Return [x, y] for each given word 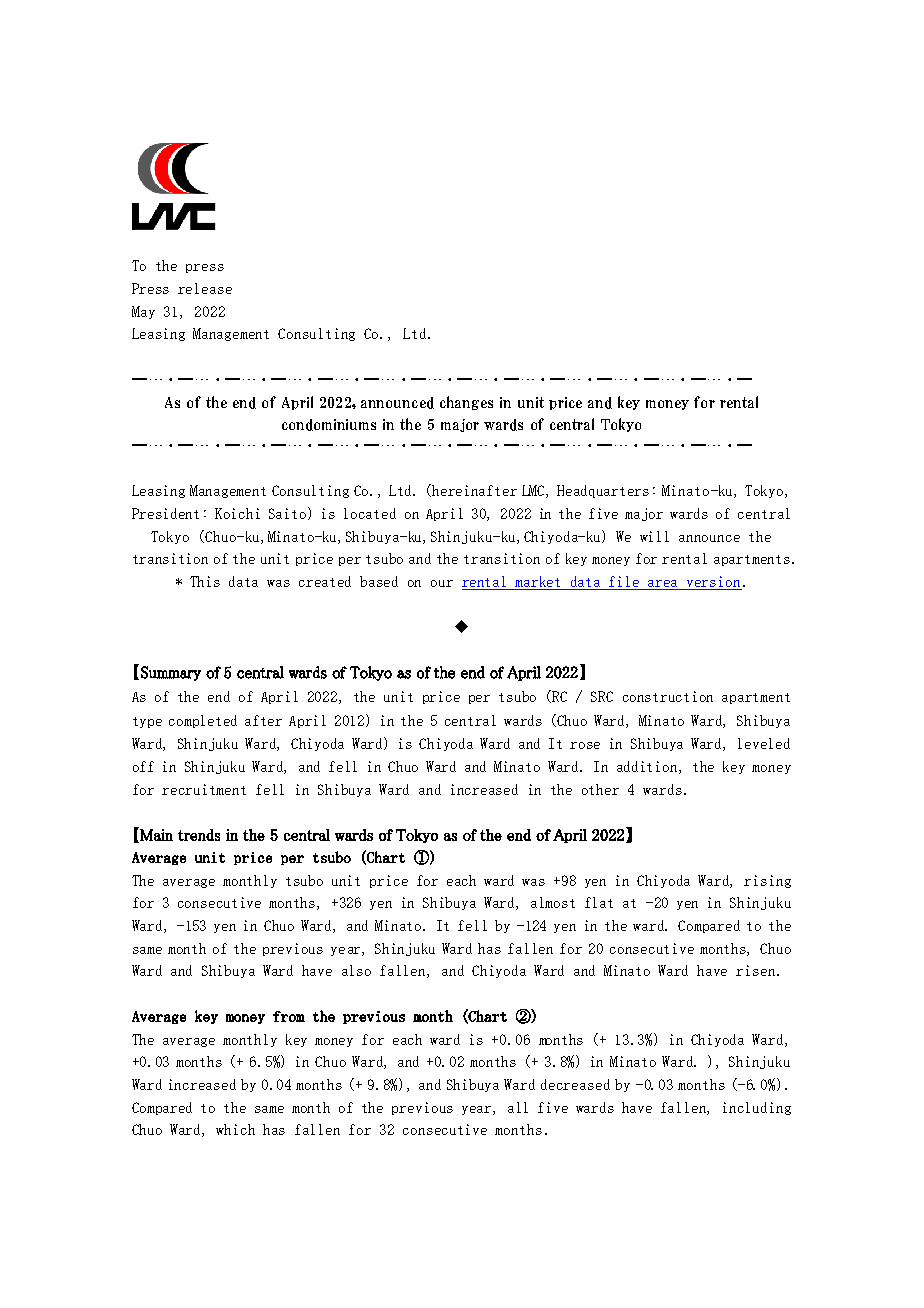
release [205, 288]
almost [553, 902]
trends [199, 835]
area [662, 583]
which [235, 1129]
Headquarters [603, 491]
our [442, 583]
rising [767, 881]
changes [466, 403]
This [205, 581]
